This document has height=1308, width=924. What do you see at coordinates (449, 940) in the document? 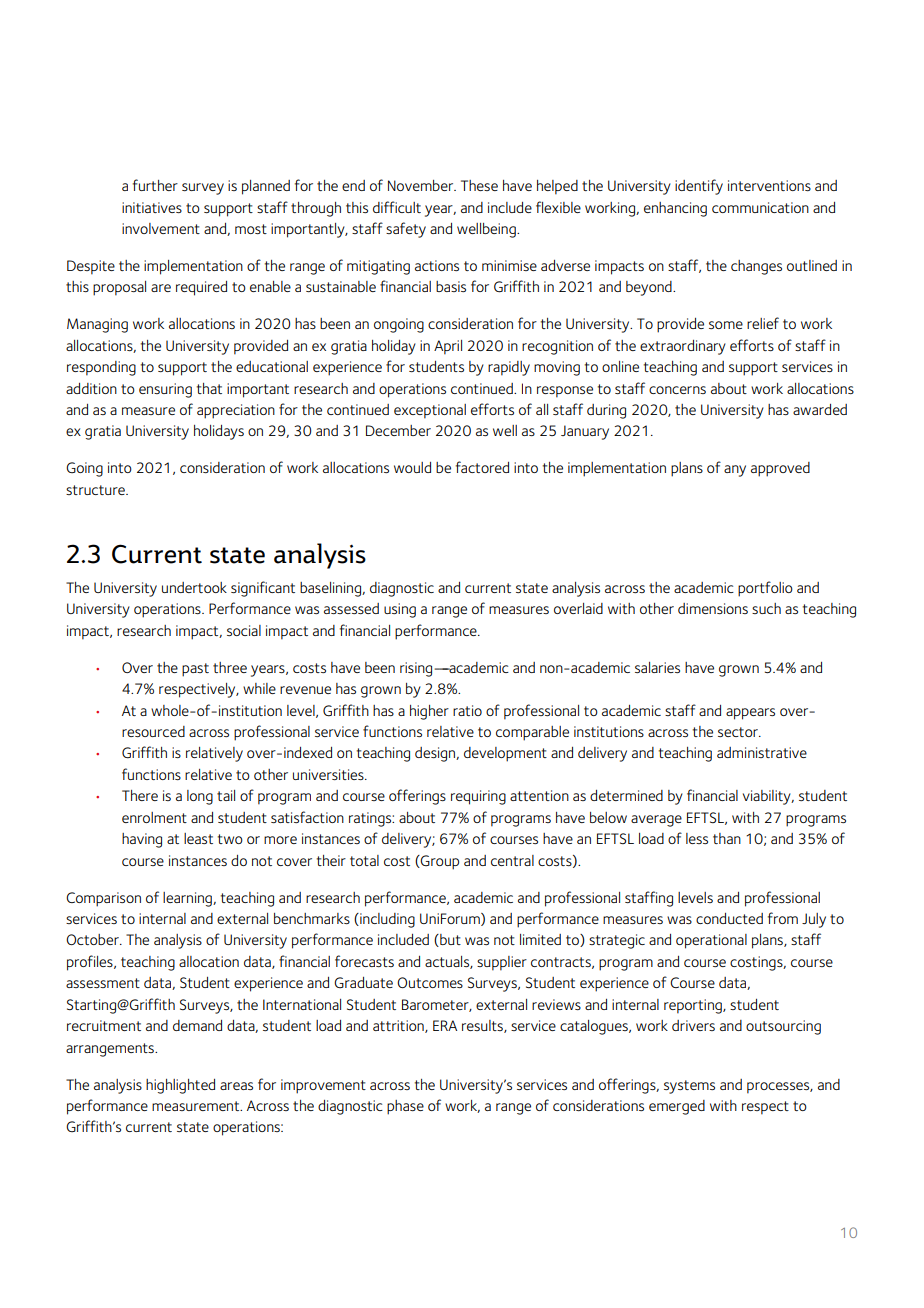
I see `but` at bounding box center [449, 940].
